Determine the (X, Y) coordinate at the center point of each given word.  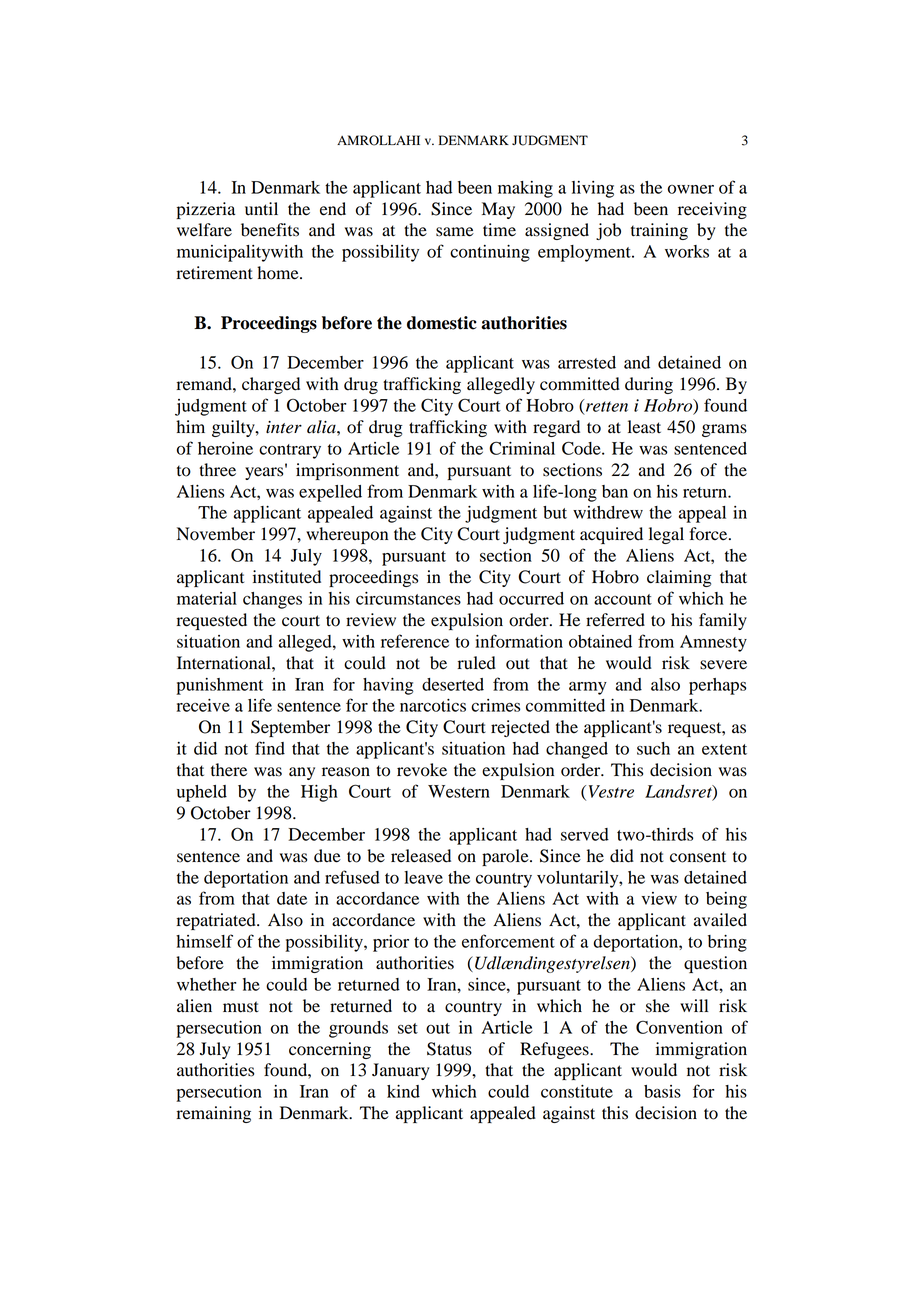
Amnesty (713, 643)
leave (423, 877)
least (644, 427)
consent (698, 857)
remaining (214, 1114)
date (292, 898)
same (455, 232)
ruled (477, 663)
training (659, 231)
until (261, 209)
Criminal (522, 448)
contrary (290, 451)
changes (272, 600)
